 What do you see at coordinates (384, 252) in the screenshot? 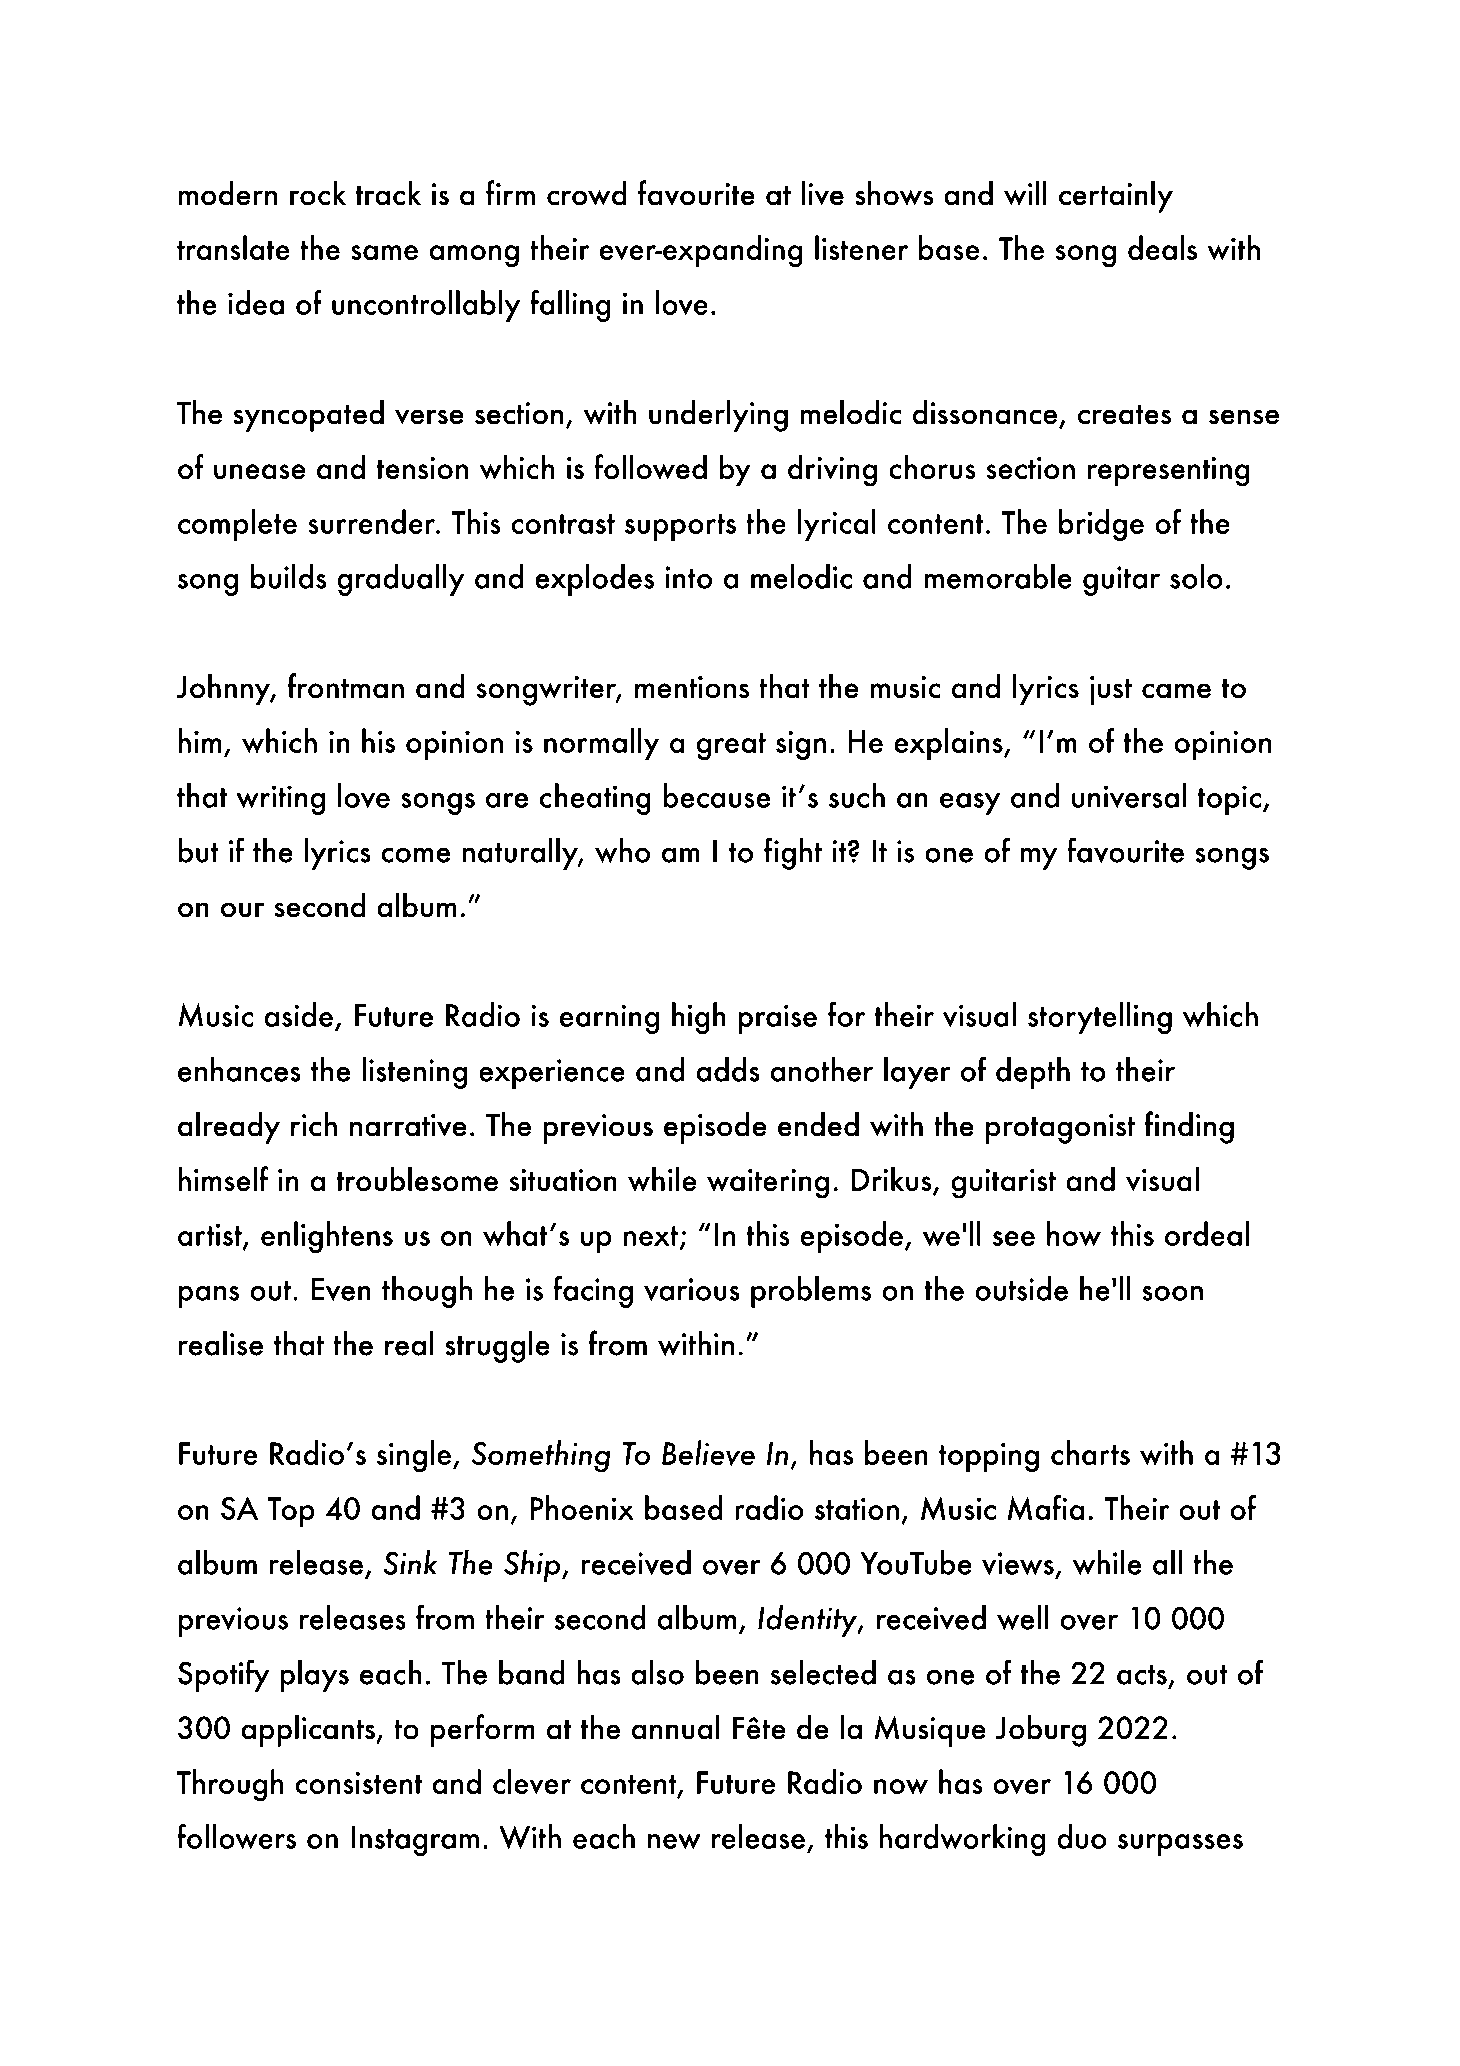
I see `same` at bounding box center [384, 252].
